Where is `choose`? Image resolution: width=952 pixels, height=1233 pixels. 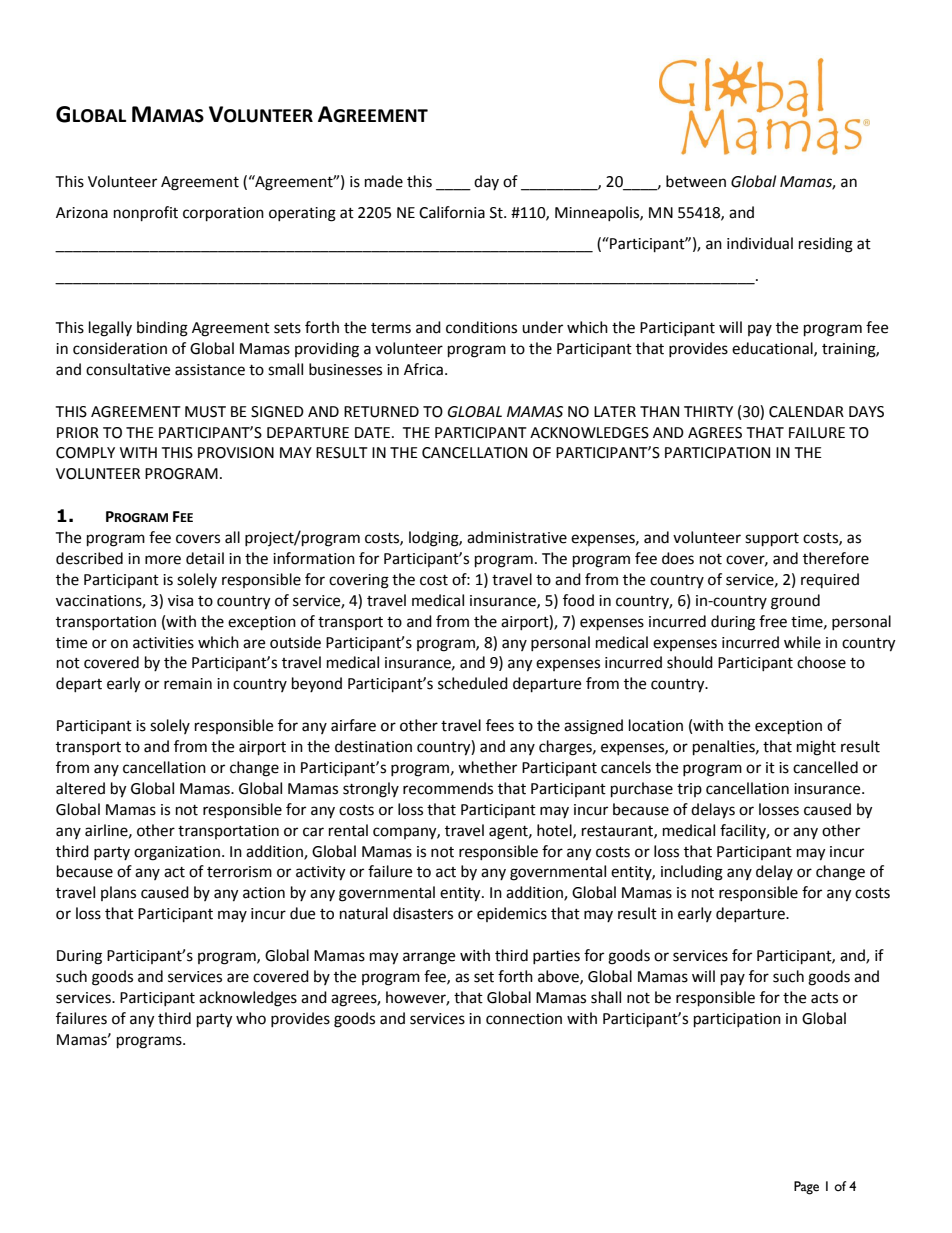 choose is located at coordinates (821, 662).
